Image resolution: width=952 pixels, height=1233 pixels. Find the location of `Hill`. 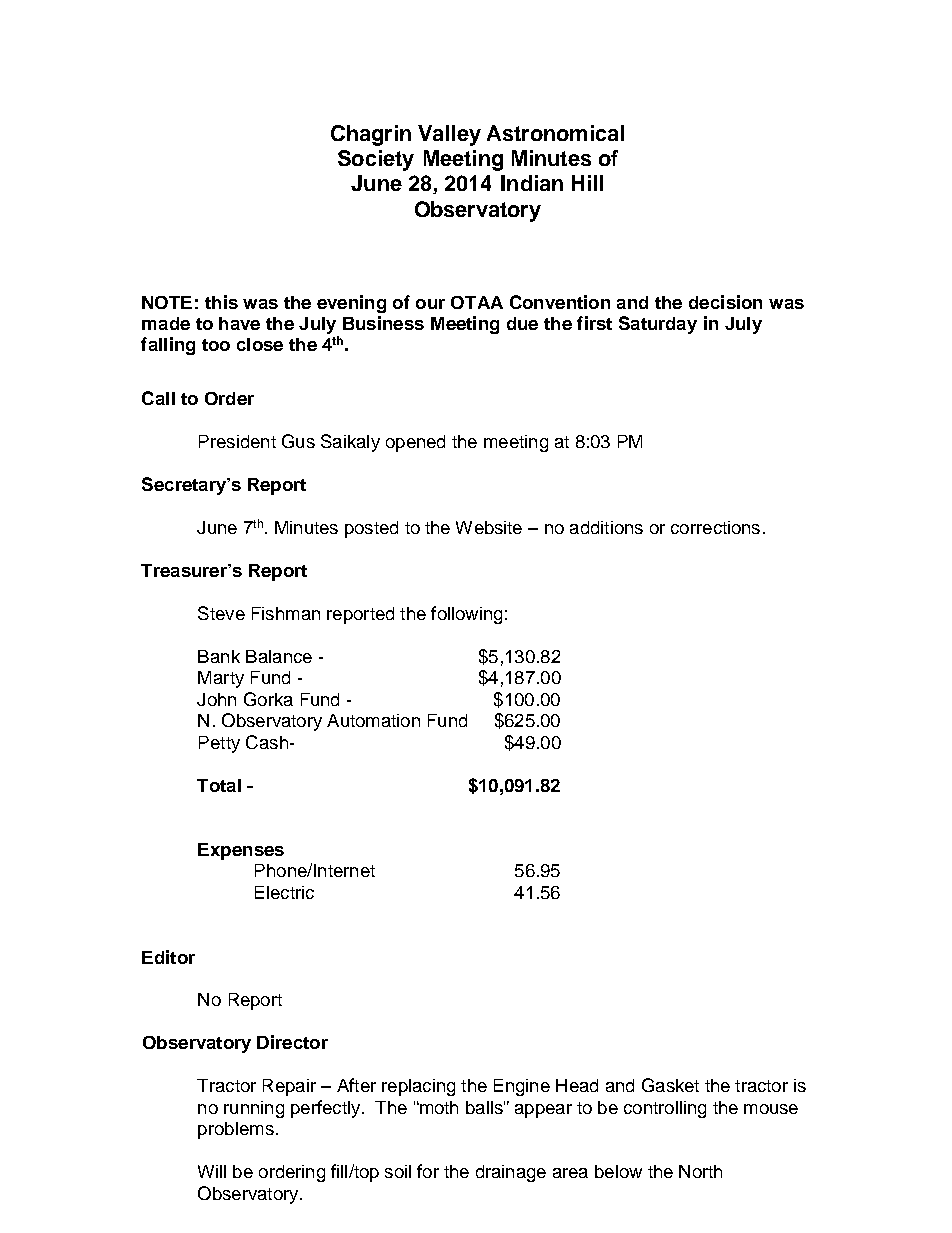

Hill is located at coordinates (587, 183).
